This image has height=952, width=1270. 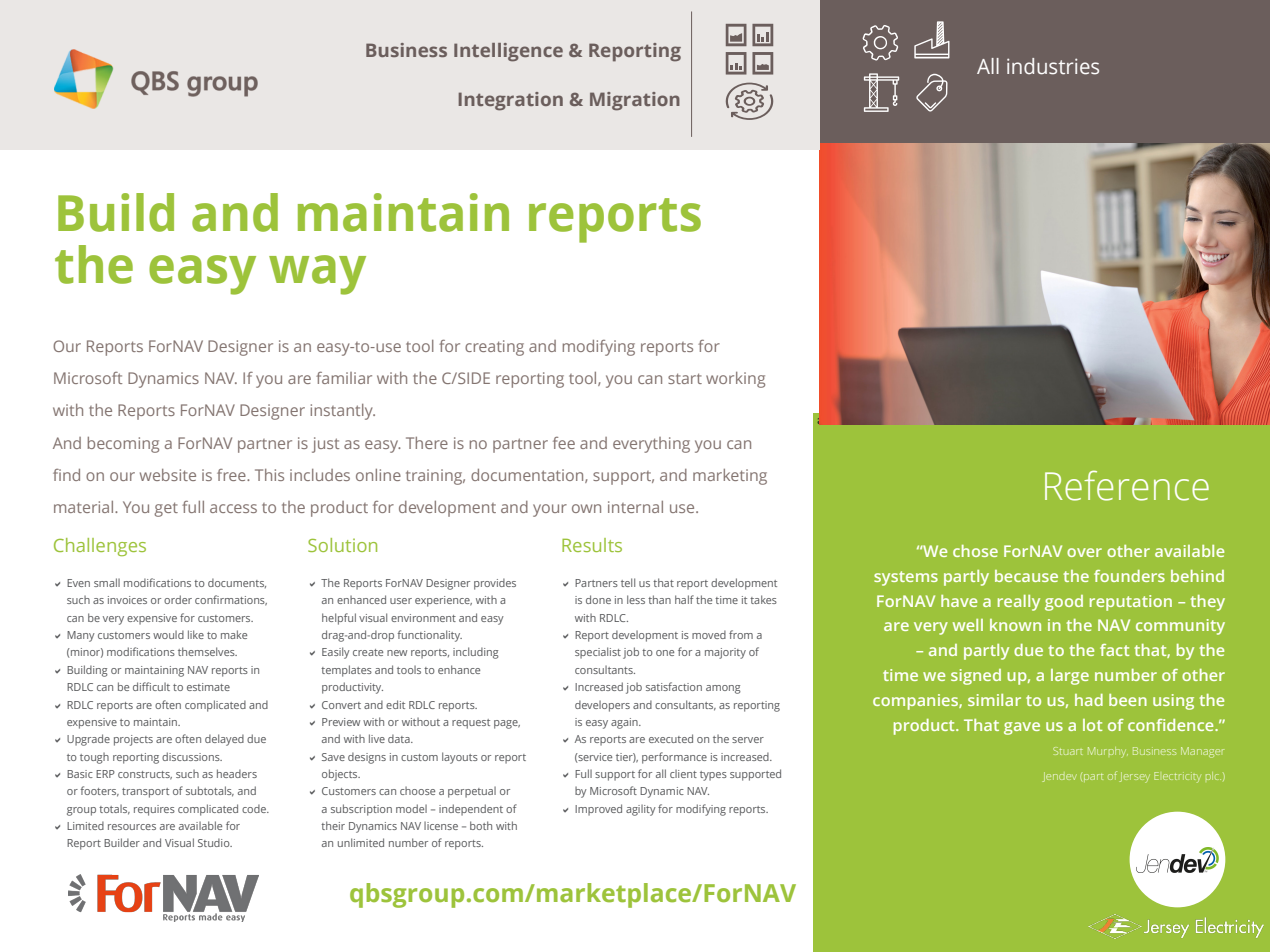 I want to click on start, so click(x=685, y=378).
